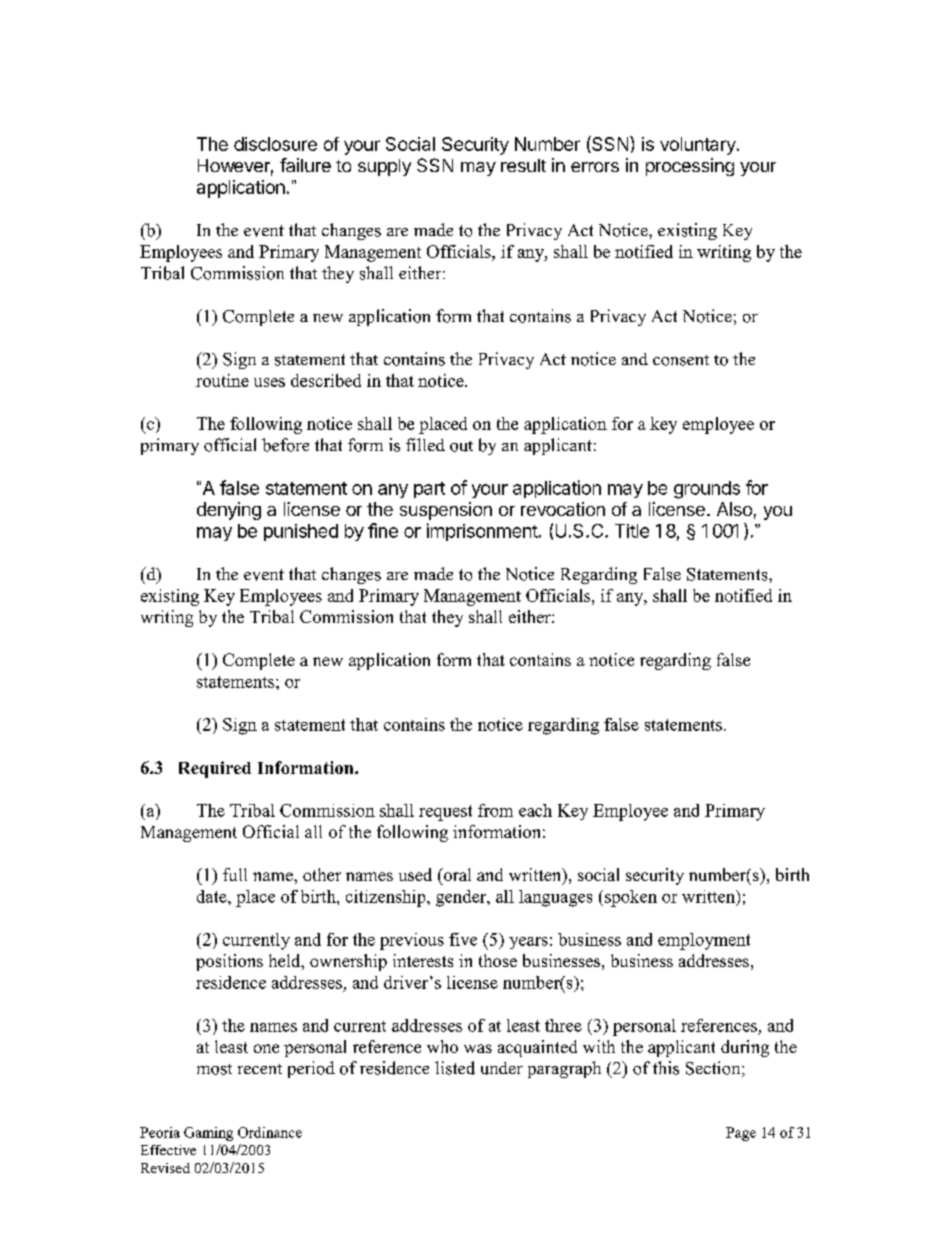  Describe the element at coordinates (681, 360) in the screenshot. I see `consent` at that location.
